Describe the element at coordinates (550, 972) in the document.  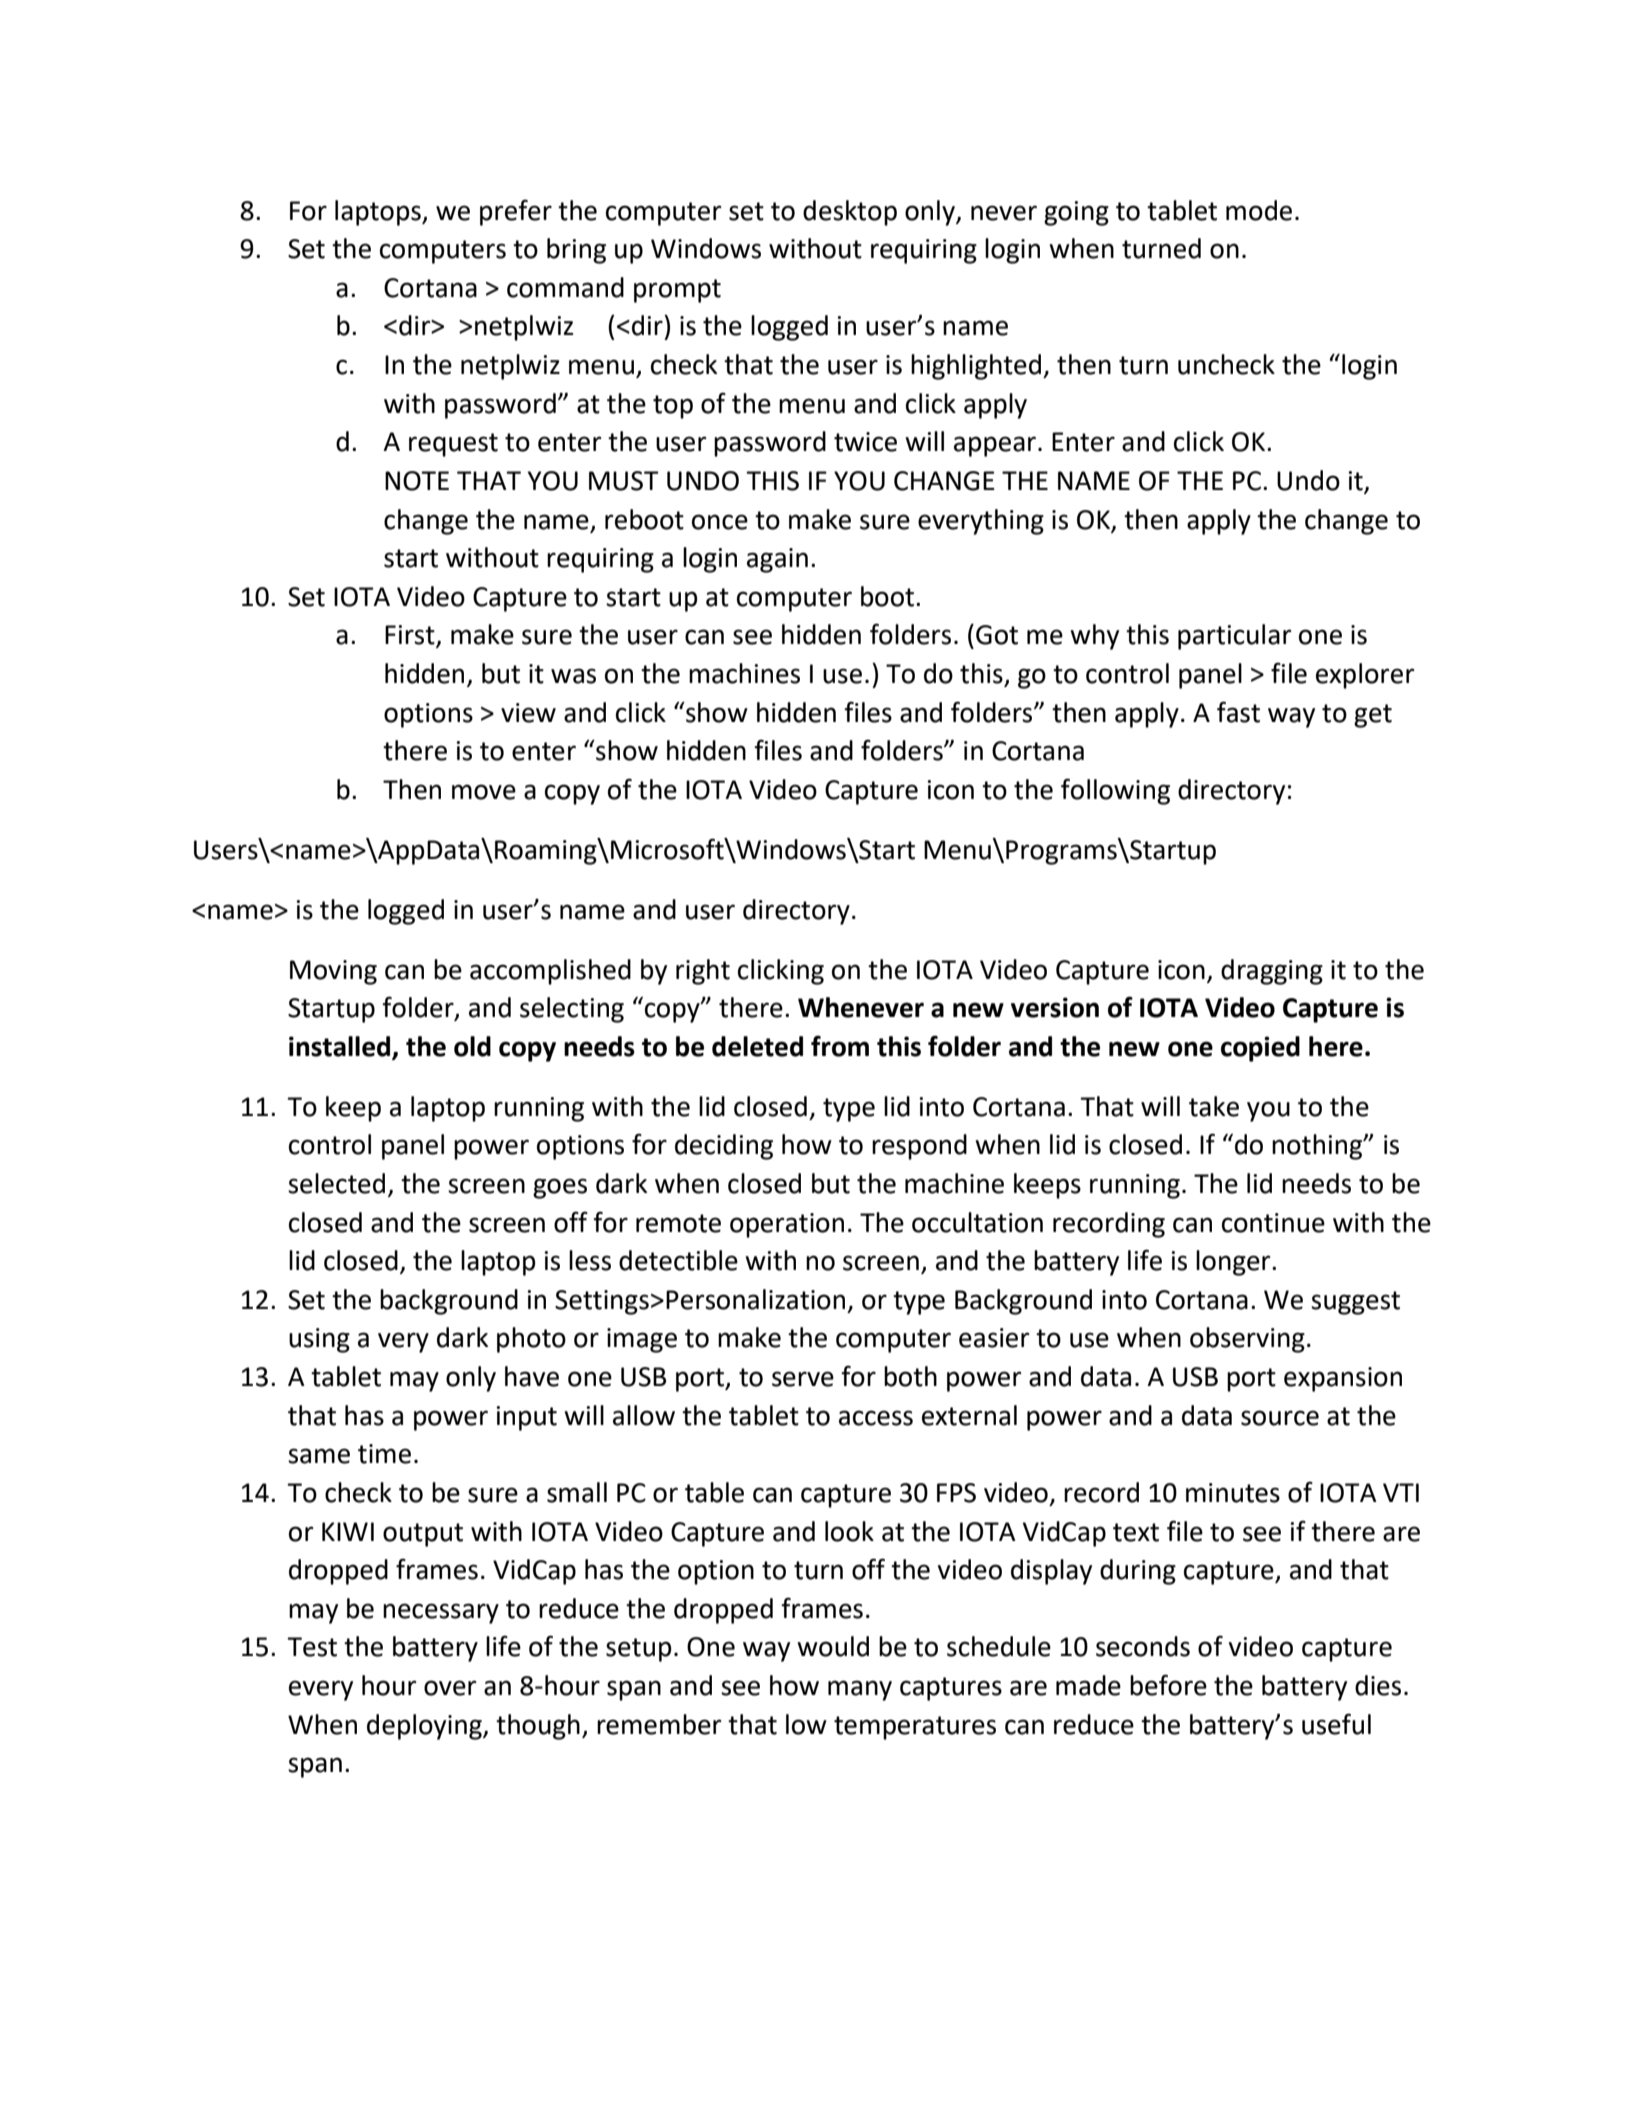
I see `accomplished` at that location.
